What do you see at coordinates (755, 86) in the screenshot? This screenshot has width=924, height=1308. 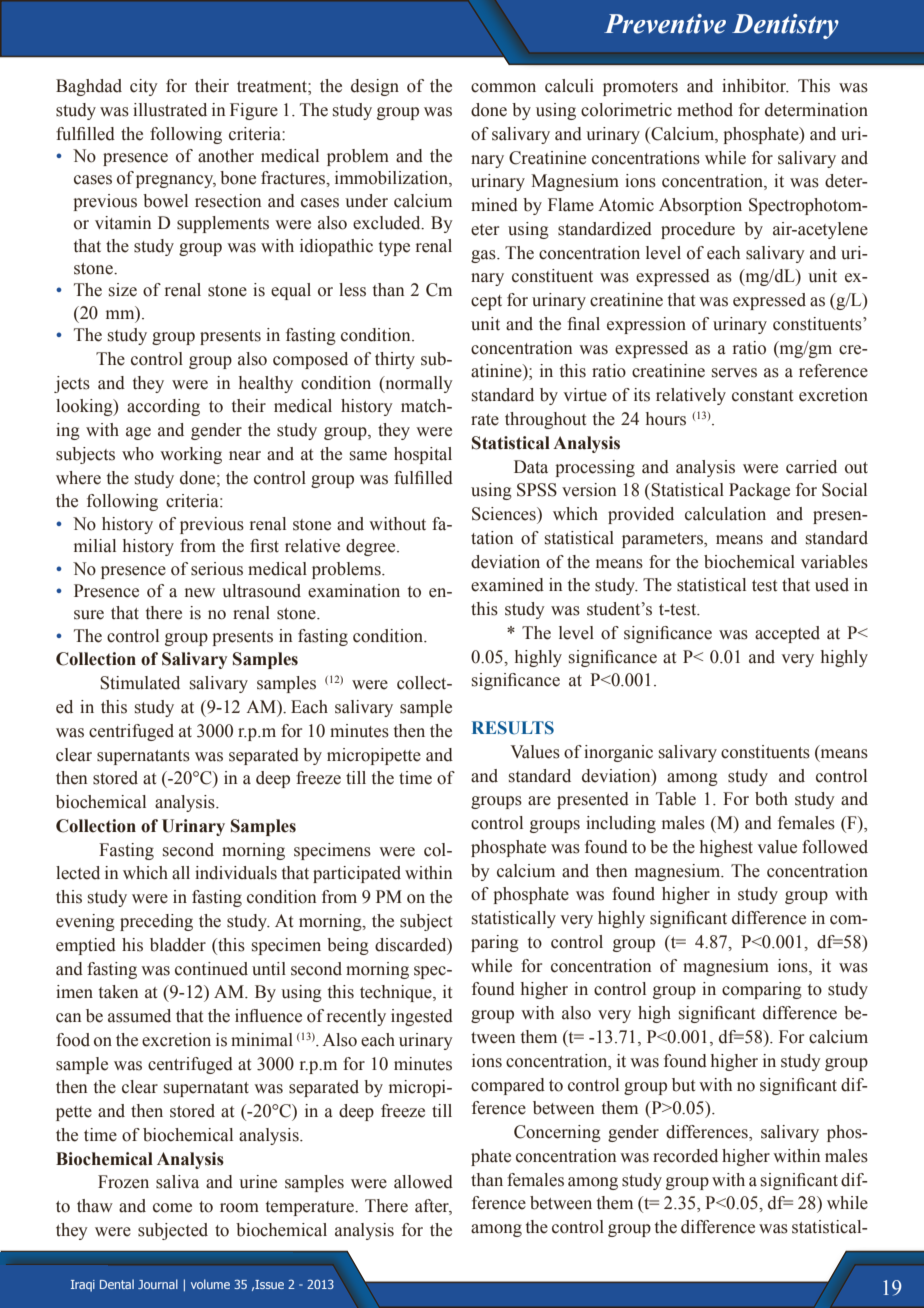 I see `inhibitor` at bounding box center [755, 86].
